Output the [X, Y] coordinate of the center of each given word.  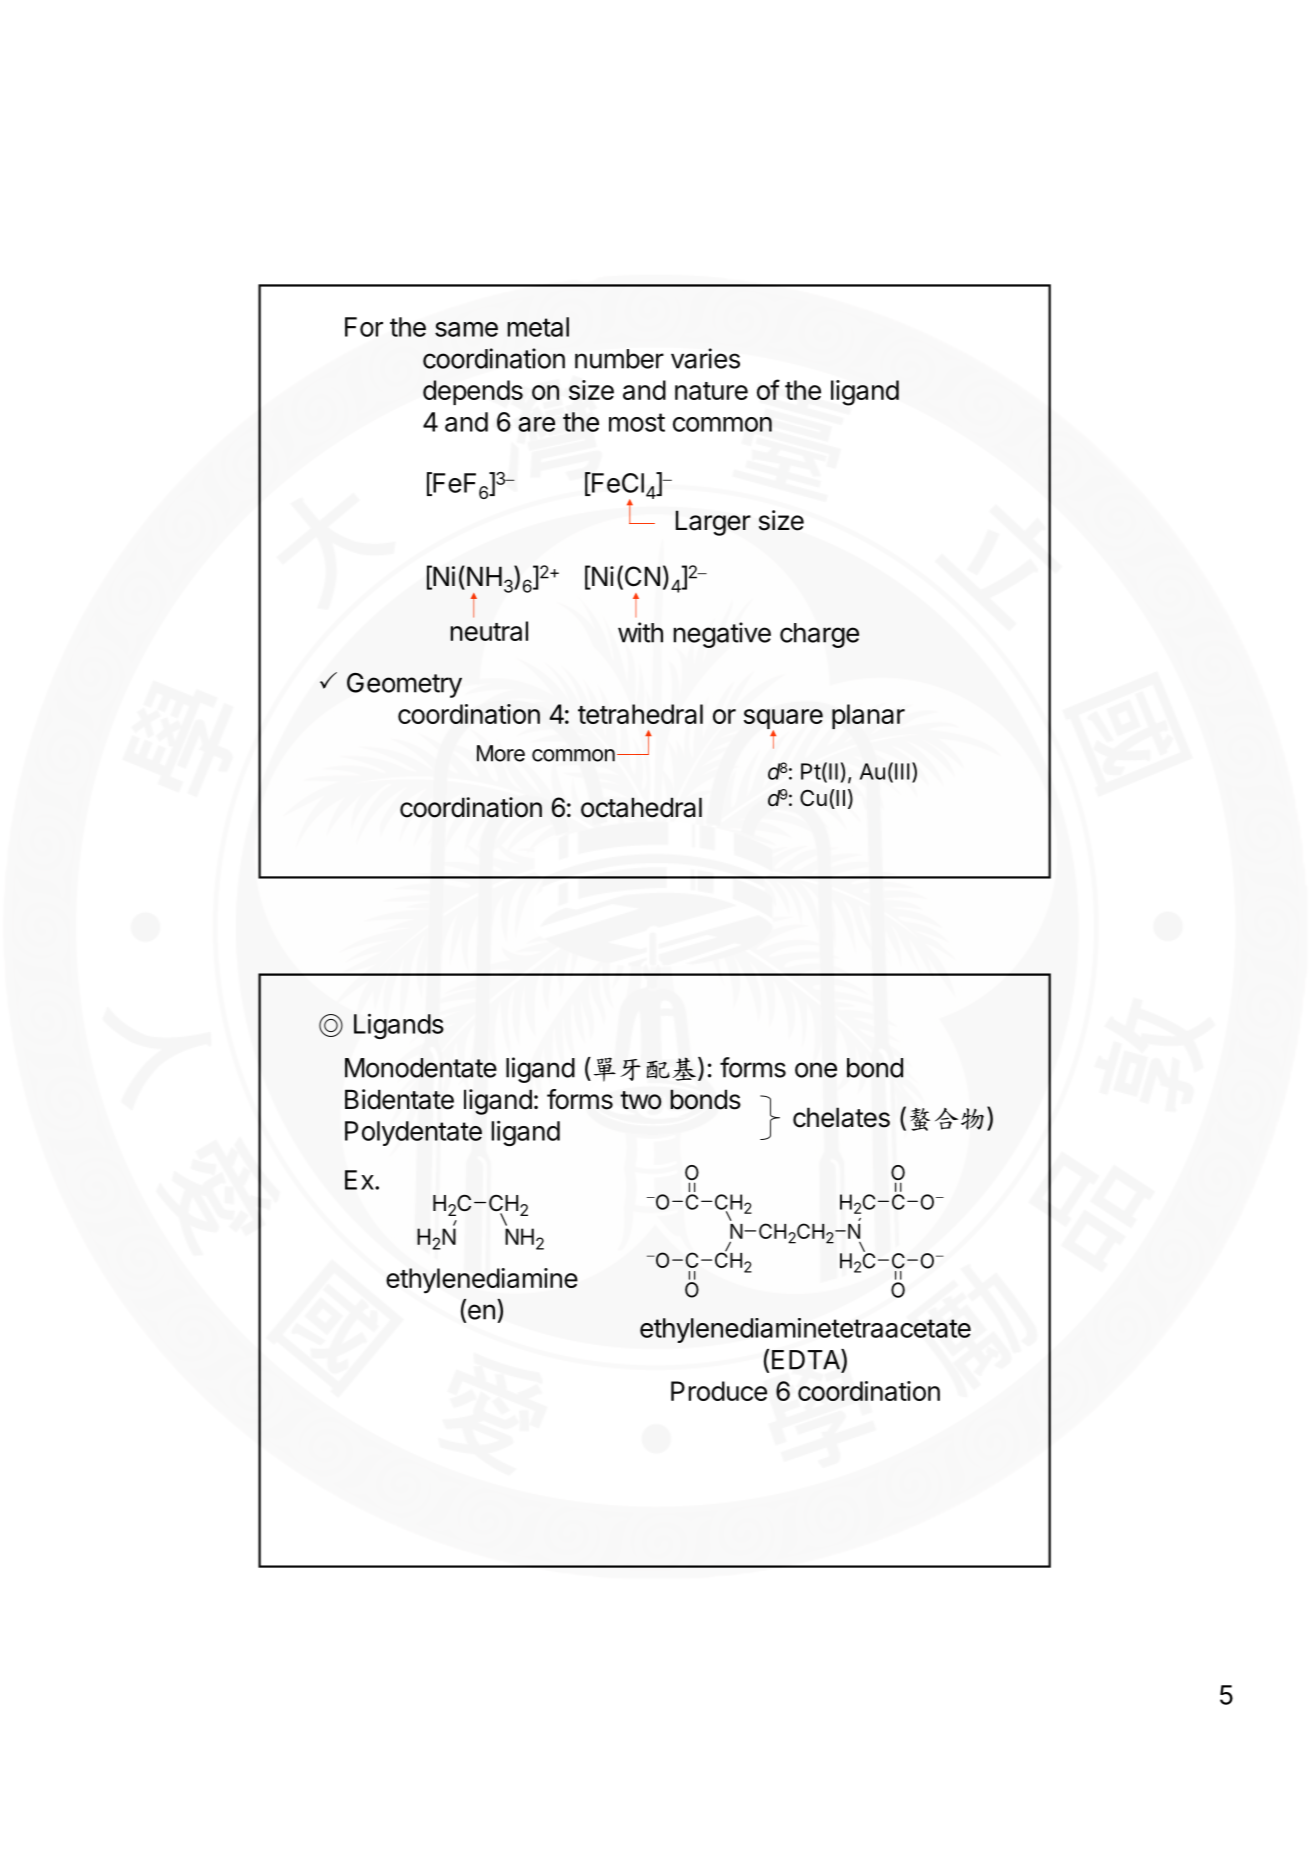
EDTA [807, 1360]
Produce [719, 1391]
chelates [841, 1117]
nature [711, 391]
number [619, 359]
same [466, 329]
